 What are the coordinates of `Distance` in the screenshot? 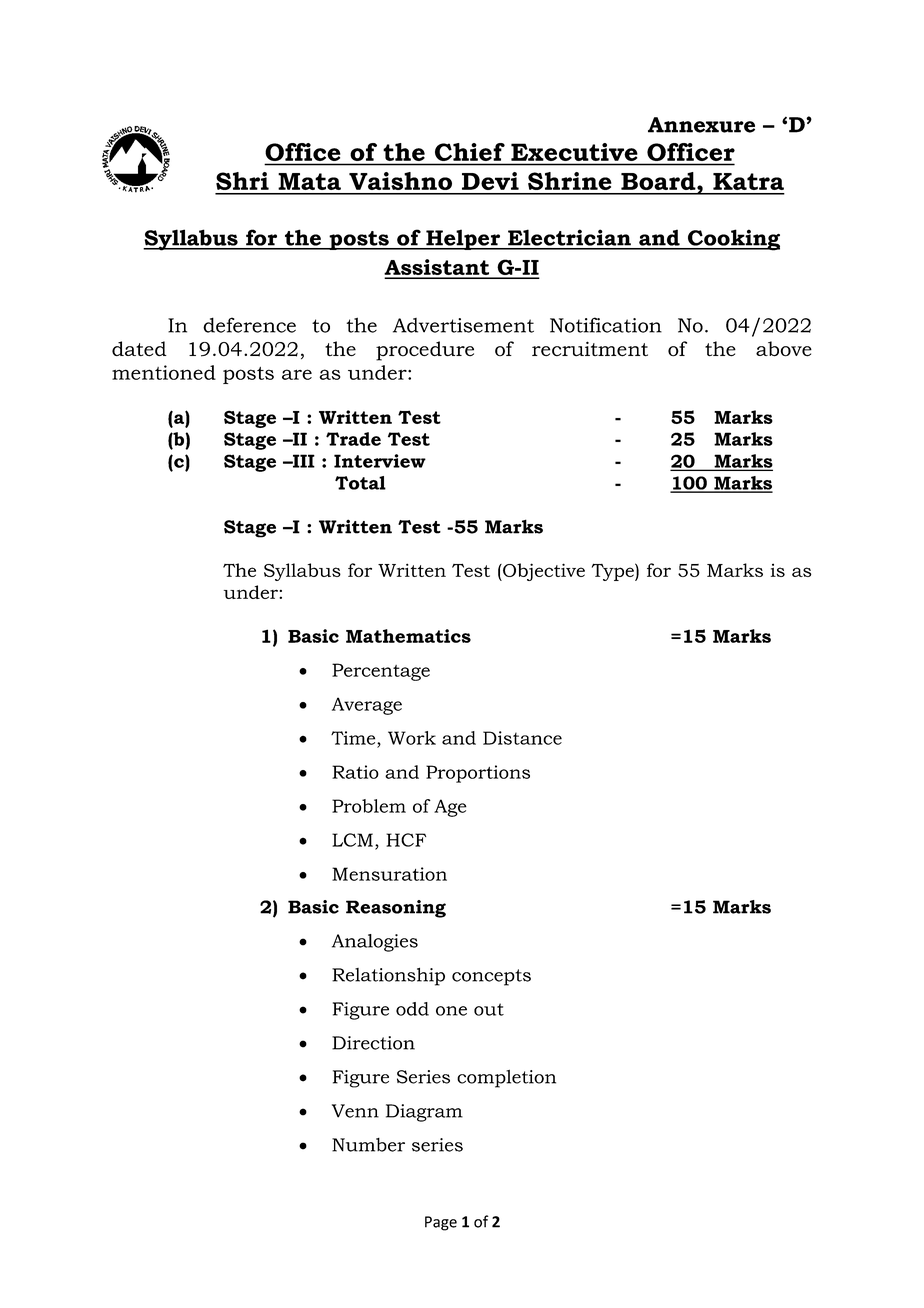 It's located at (522, 738).
